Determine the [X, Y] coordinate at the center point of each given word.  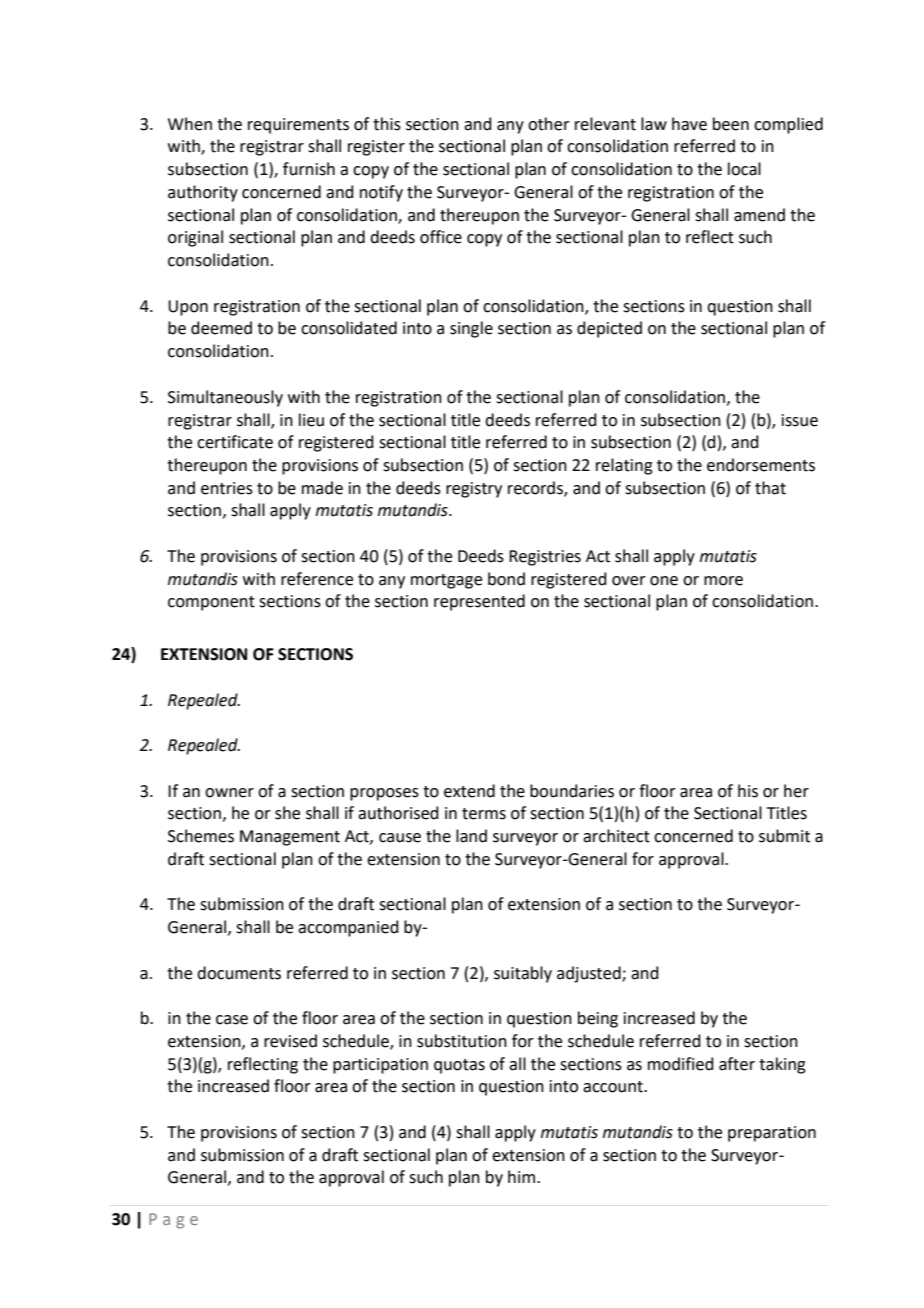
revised [290, 1041]
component [211, 603]
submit [784, 836]
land [471, 836]
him [521, 1176]
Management [290, 838]
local [744, 169]
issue [800, 420]
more [723, 581]
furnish [309, 169]
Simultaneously [225, 398]
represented [479, 602]
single [471, 329]
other [549, 124]
